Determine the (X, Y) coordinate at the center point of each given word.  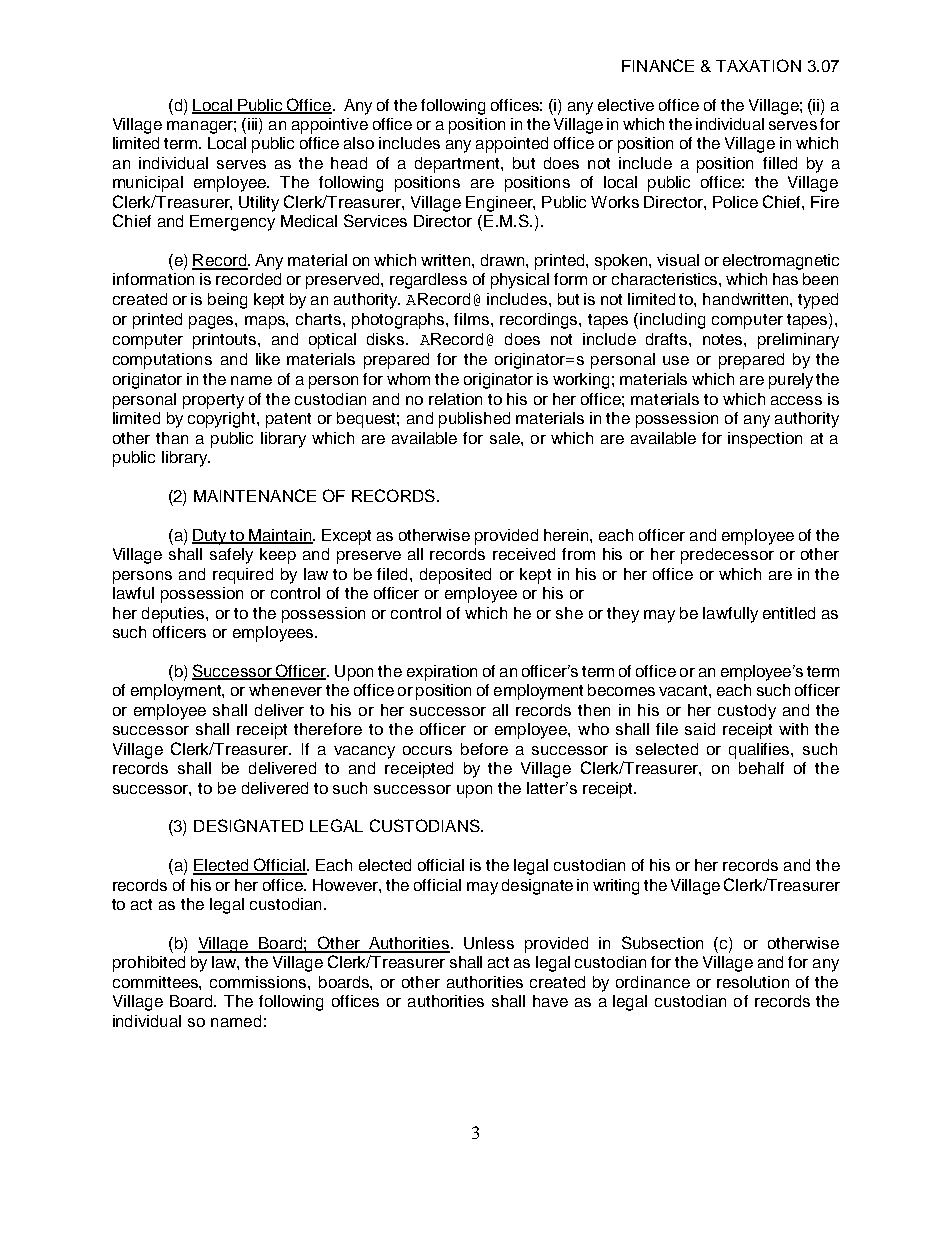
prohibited (149, 964)
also (359, 143)
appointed (512, 145)
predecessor (727, 556)
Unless (489, 943)
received (524, 554)
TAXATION (758, 65)
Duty (210, 537)
